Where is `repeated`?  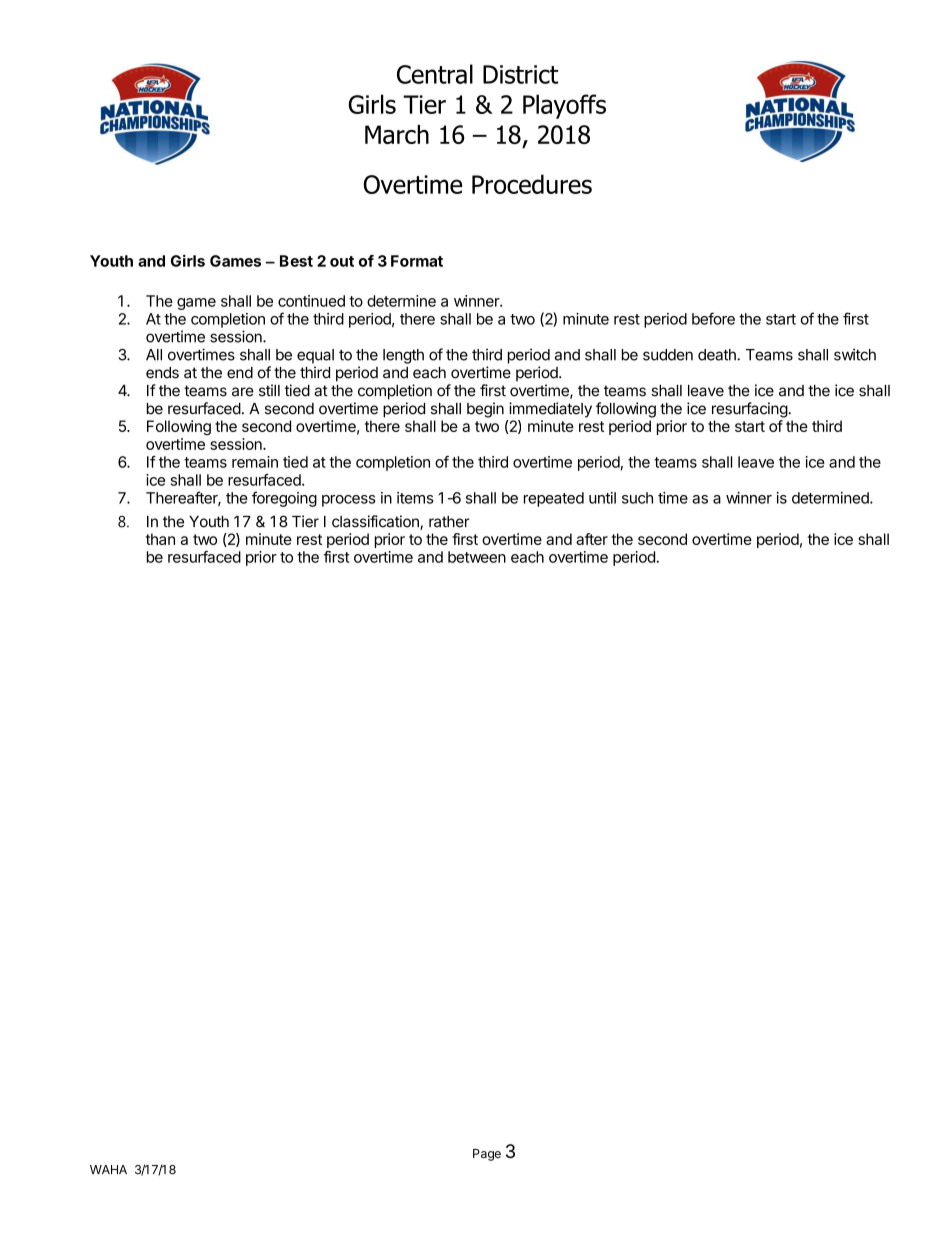 repeated is located at coordinates (554, 499).
